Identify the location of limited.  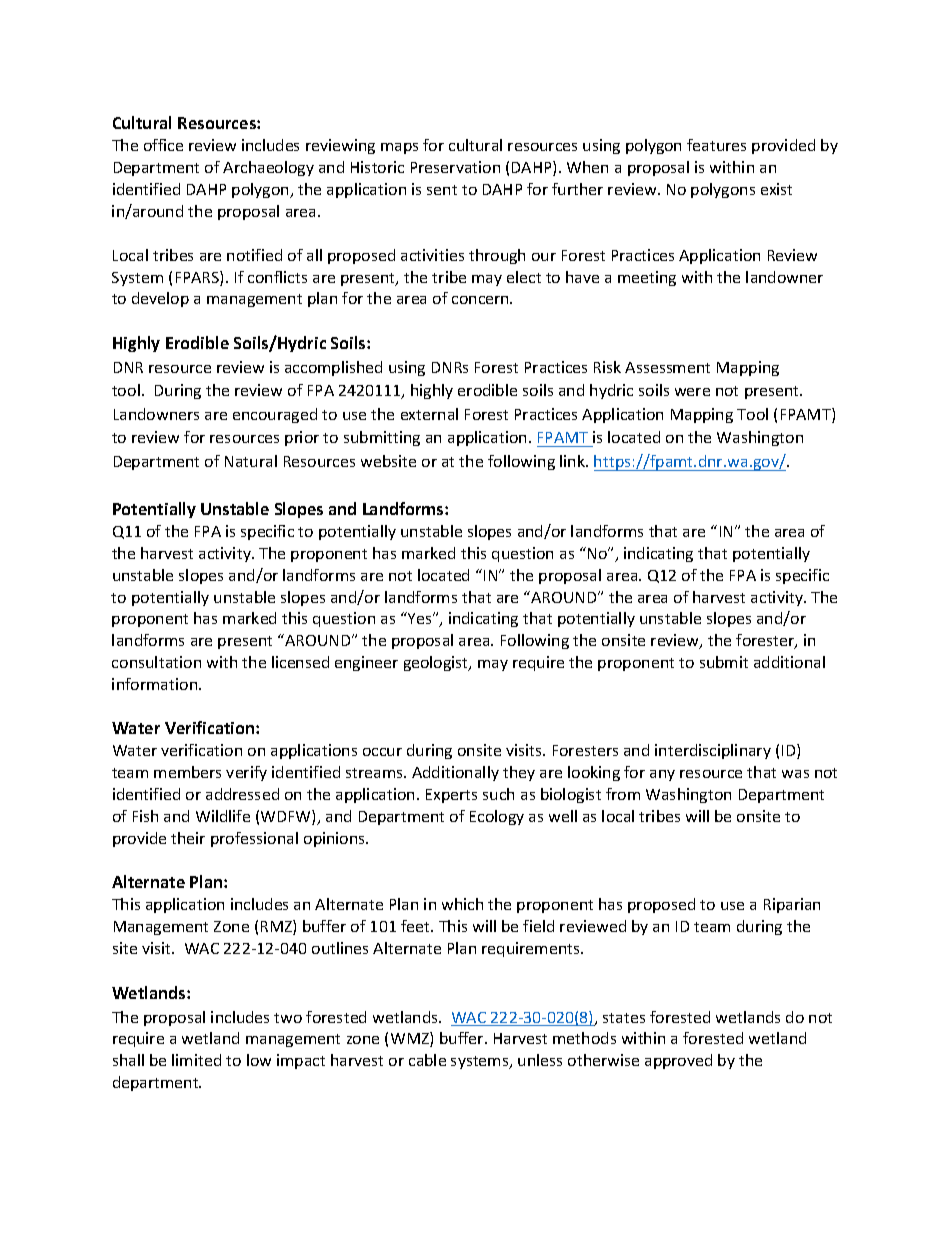
(196, 1060).
